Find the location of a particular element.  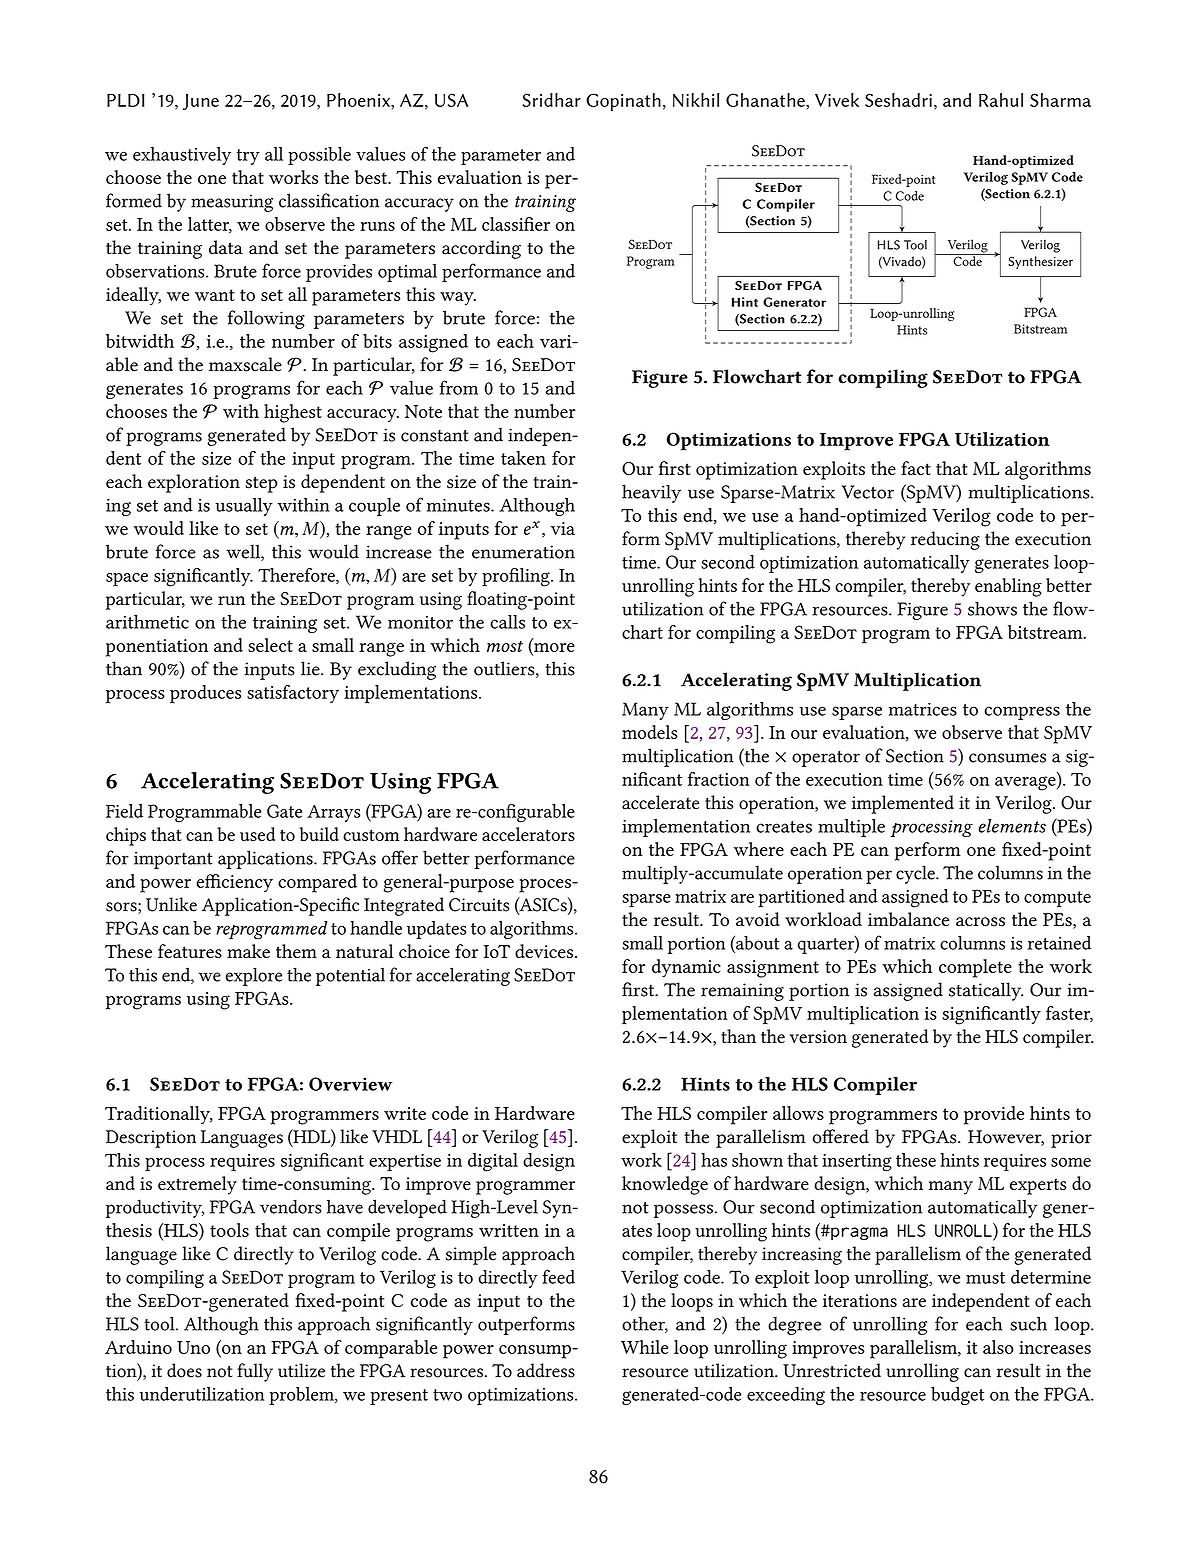

consumes is located at coordinates (1007, 758).
